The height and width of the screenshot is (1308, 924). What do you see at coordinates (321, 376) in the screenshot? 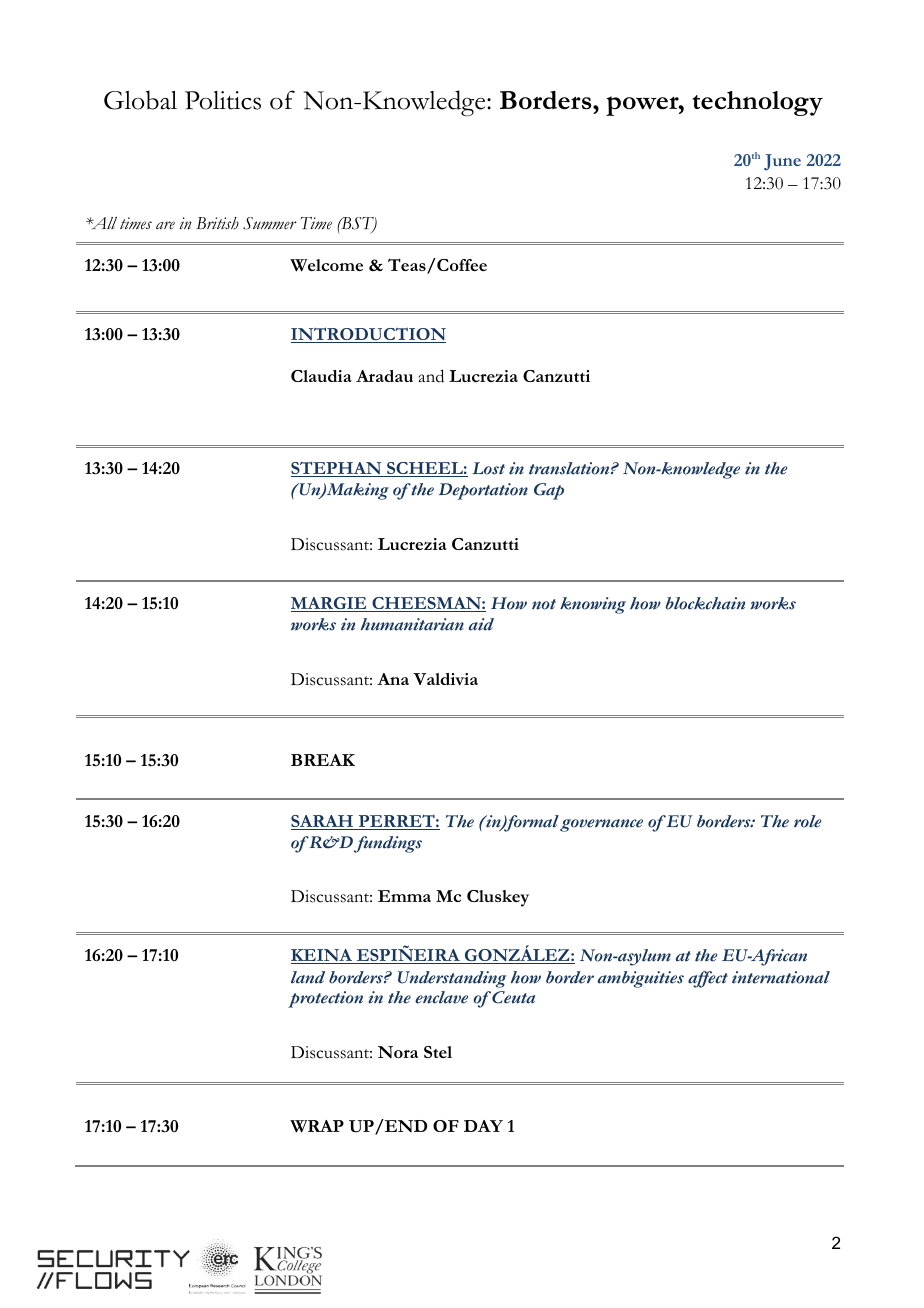
I see `Claudia` at bounding box center [321, 376].
